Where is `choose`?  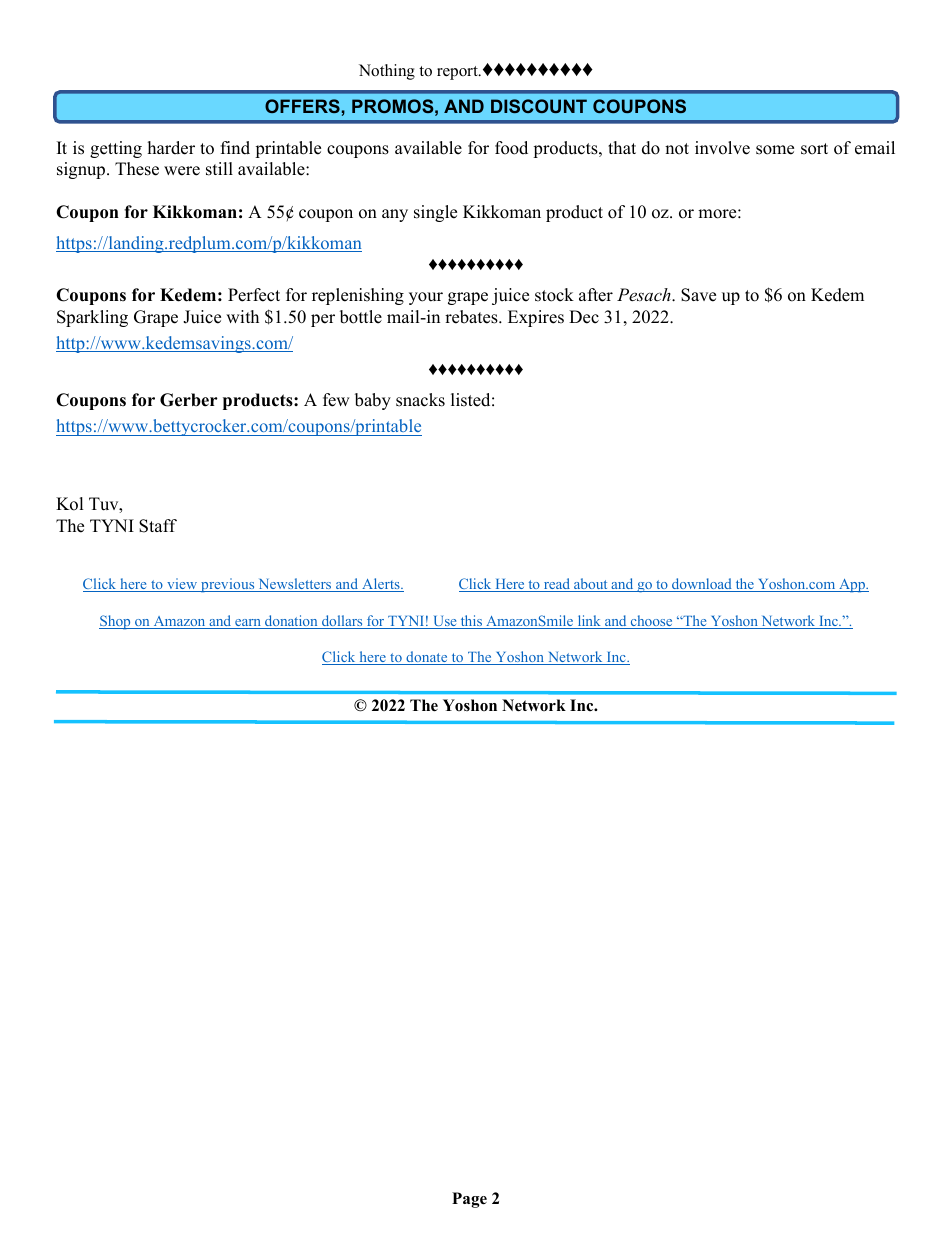 choose is located at coordinates (651, 622).
